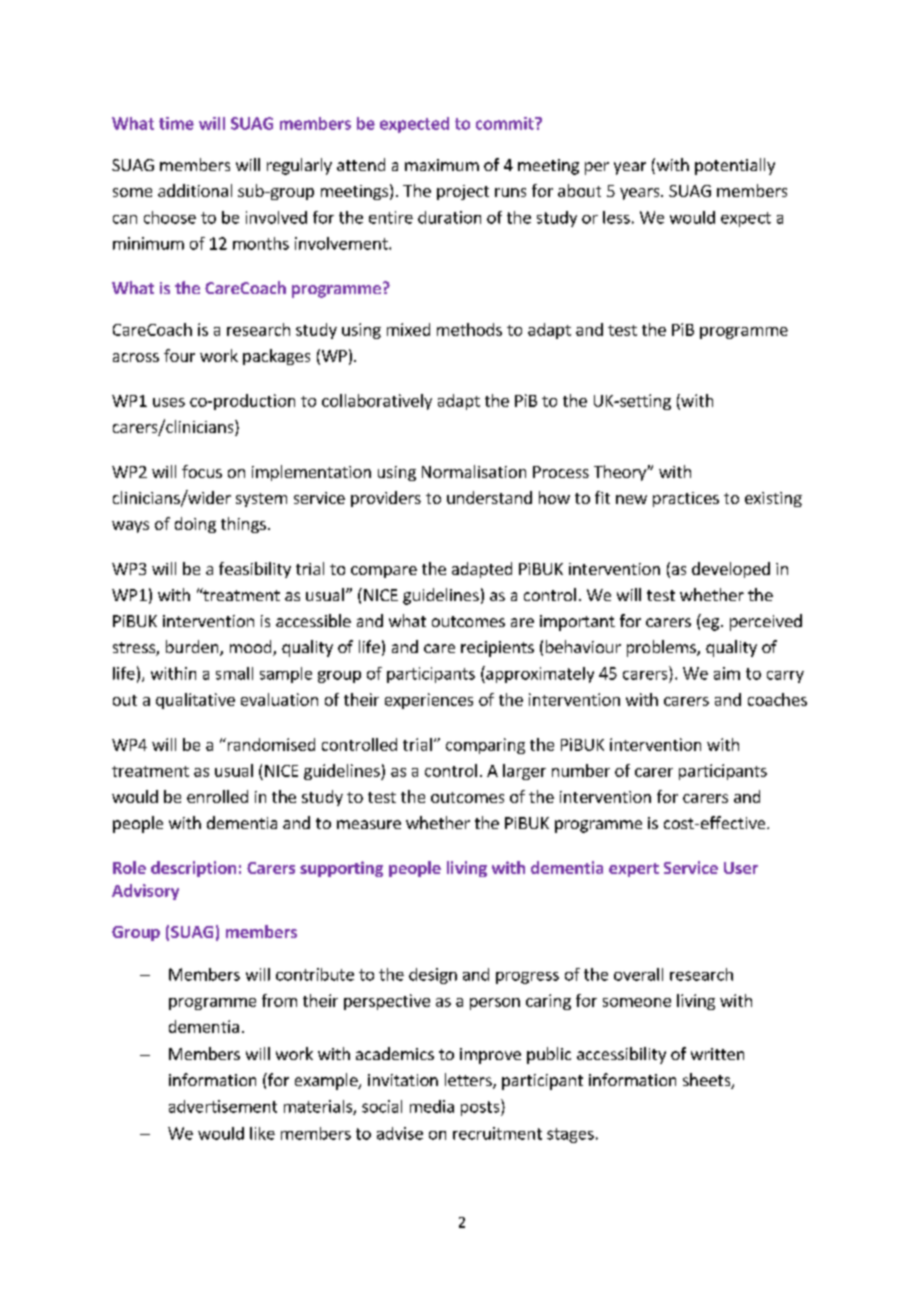 The height and width of the screenshot is (1308, 924). What do you see at coordinates (735, 166) in the screenshot?
I see `potentially` at bounding box center [735, 166].
